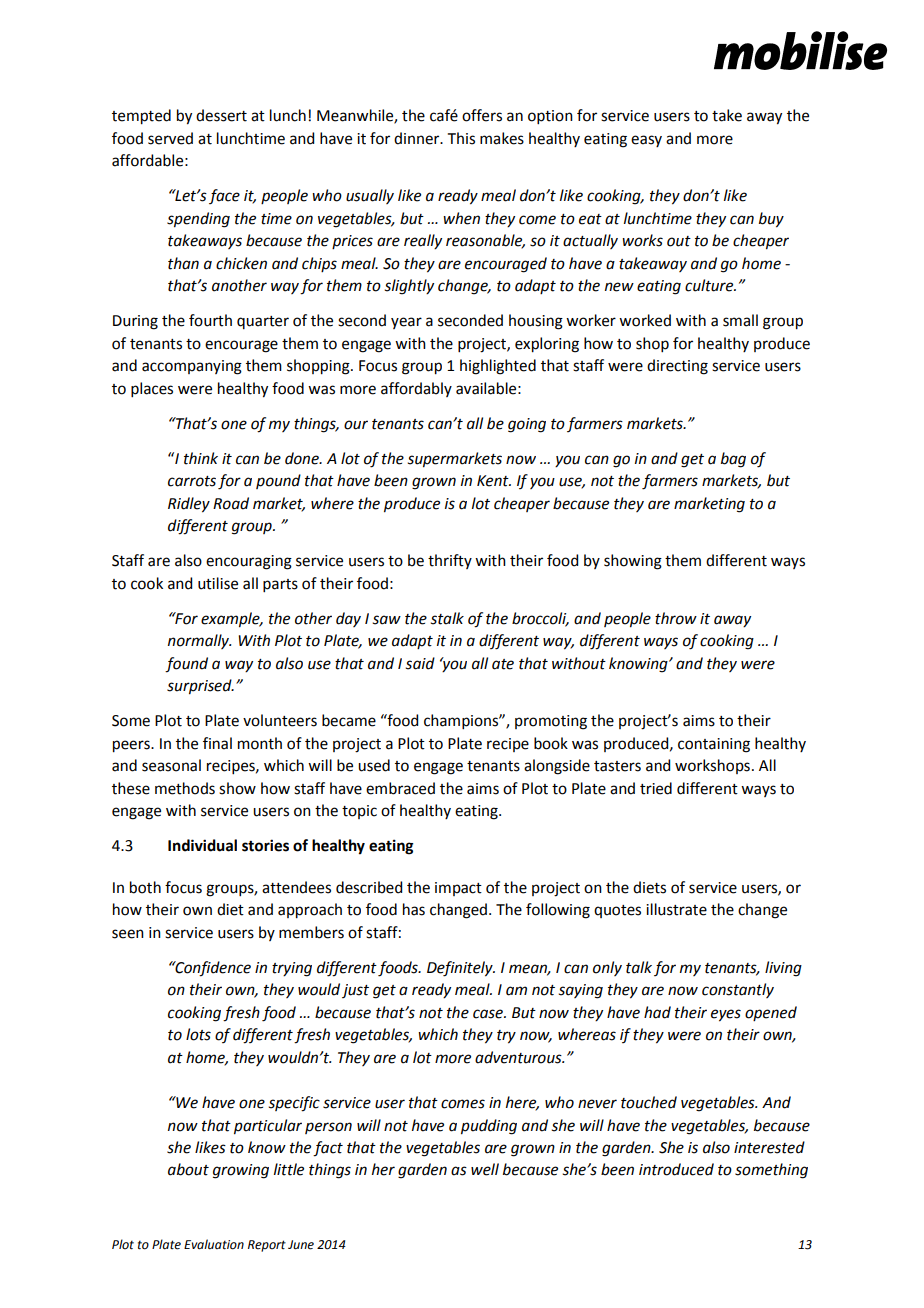 This screenshot has height=1308, width=924. Describe the element at coordinates (494, 481) in the screenshot. I see `Kent` at that location.
